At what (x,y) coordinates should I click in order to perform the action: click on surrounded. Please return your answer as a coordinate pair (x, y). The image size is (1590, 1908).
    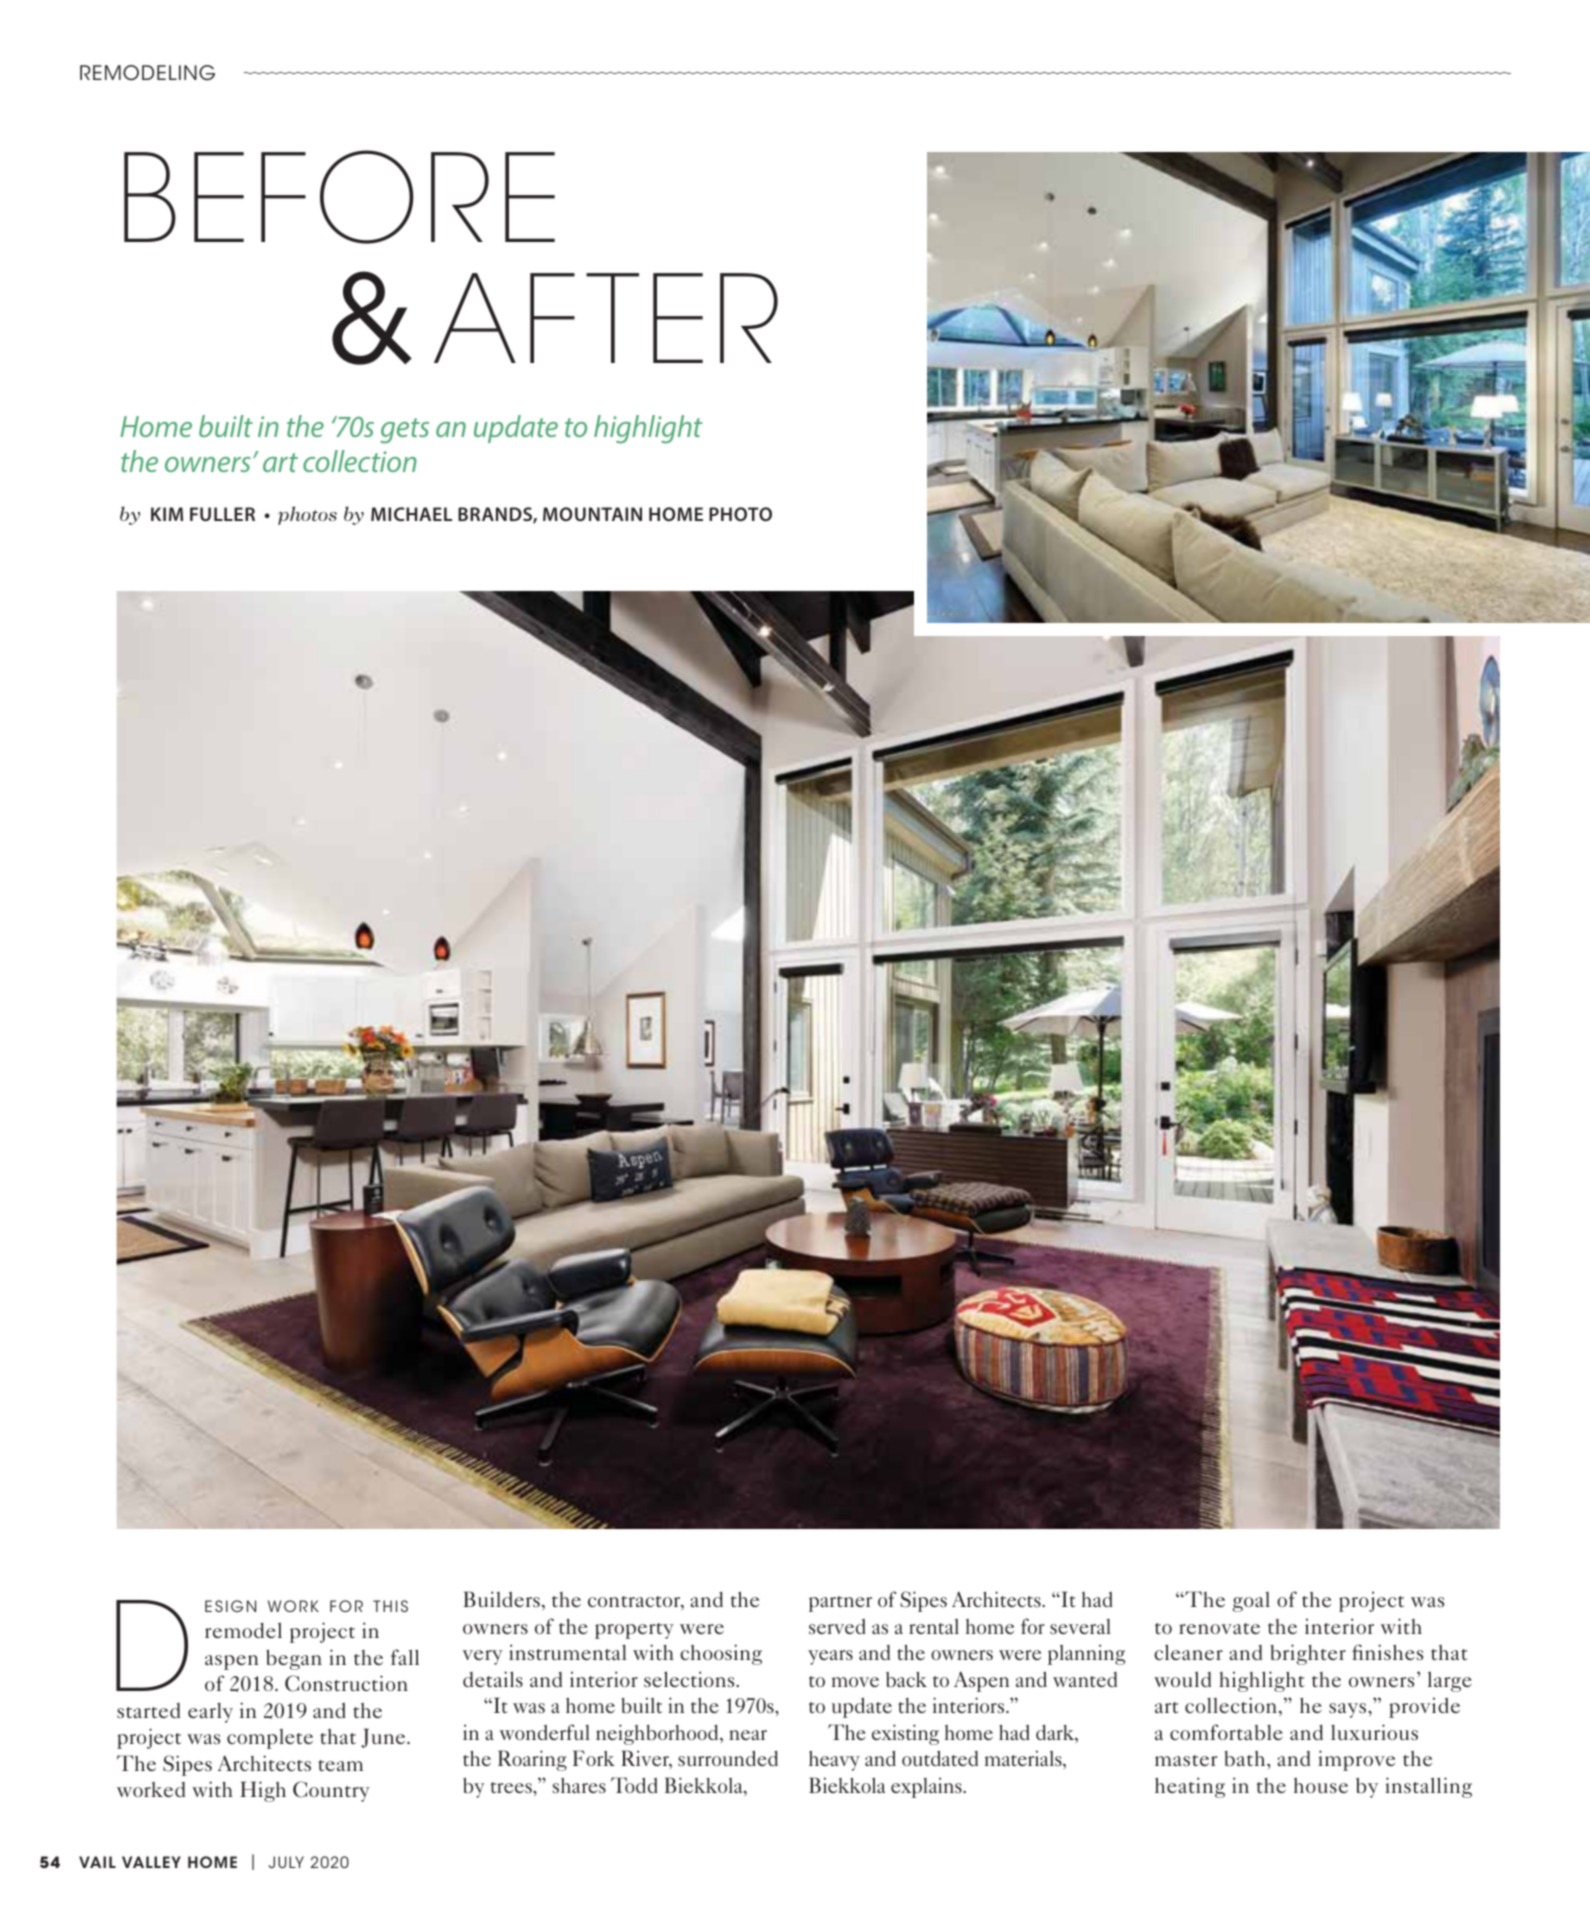
    Looking at the image, I should click on (728, 1758).
